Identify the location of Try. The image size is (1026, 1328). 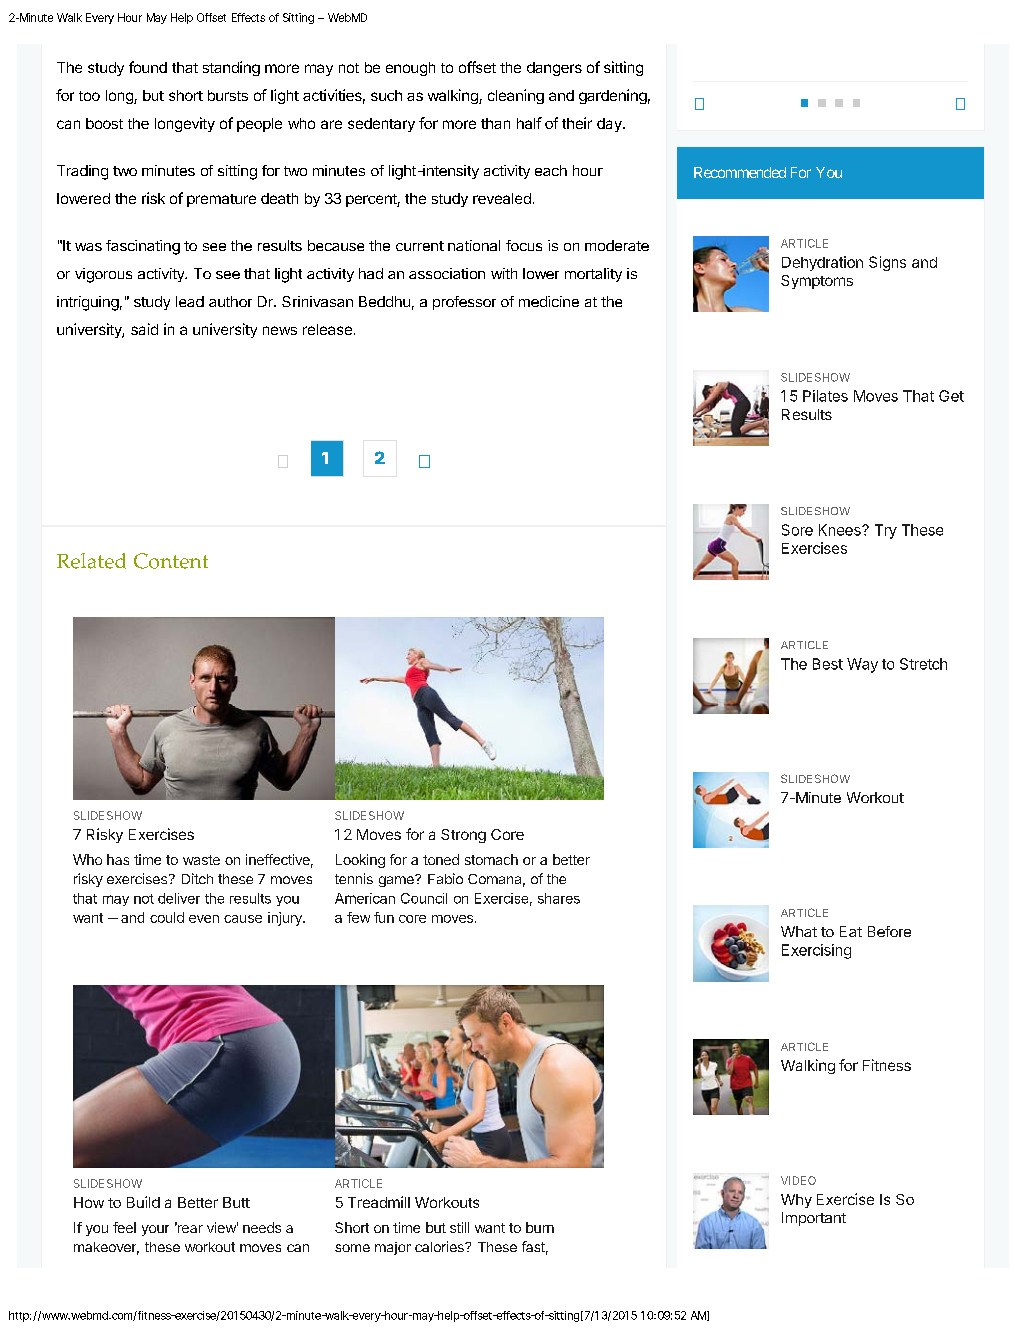
(886, 531).
